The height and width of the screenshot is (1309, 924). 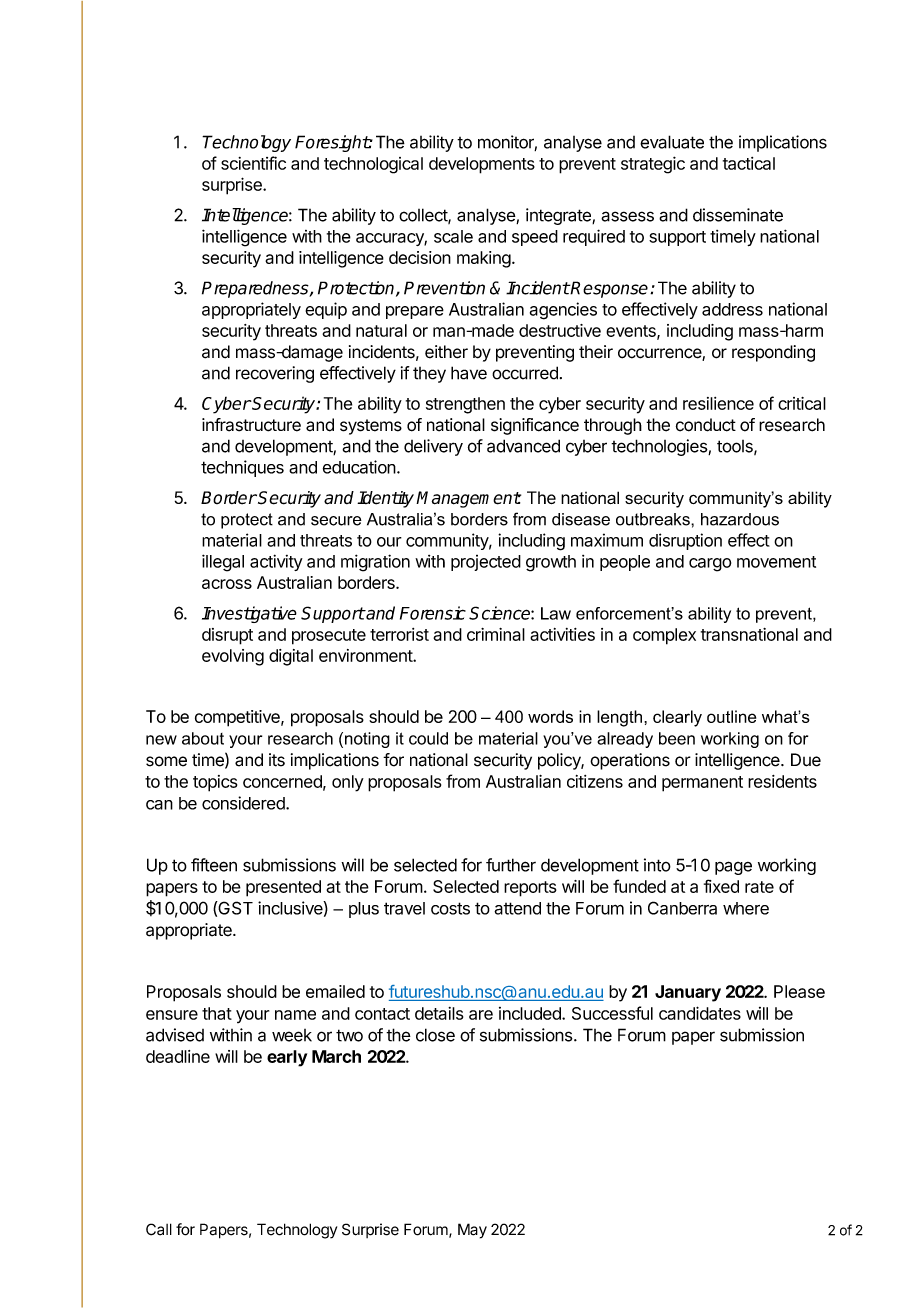 I want to click on Call, so click(x=159, y=1229).
